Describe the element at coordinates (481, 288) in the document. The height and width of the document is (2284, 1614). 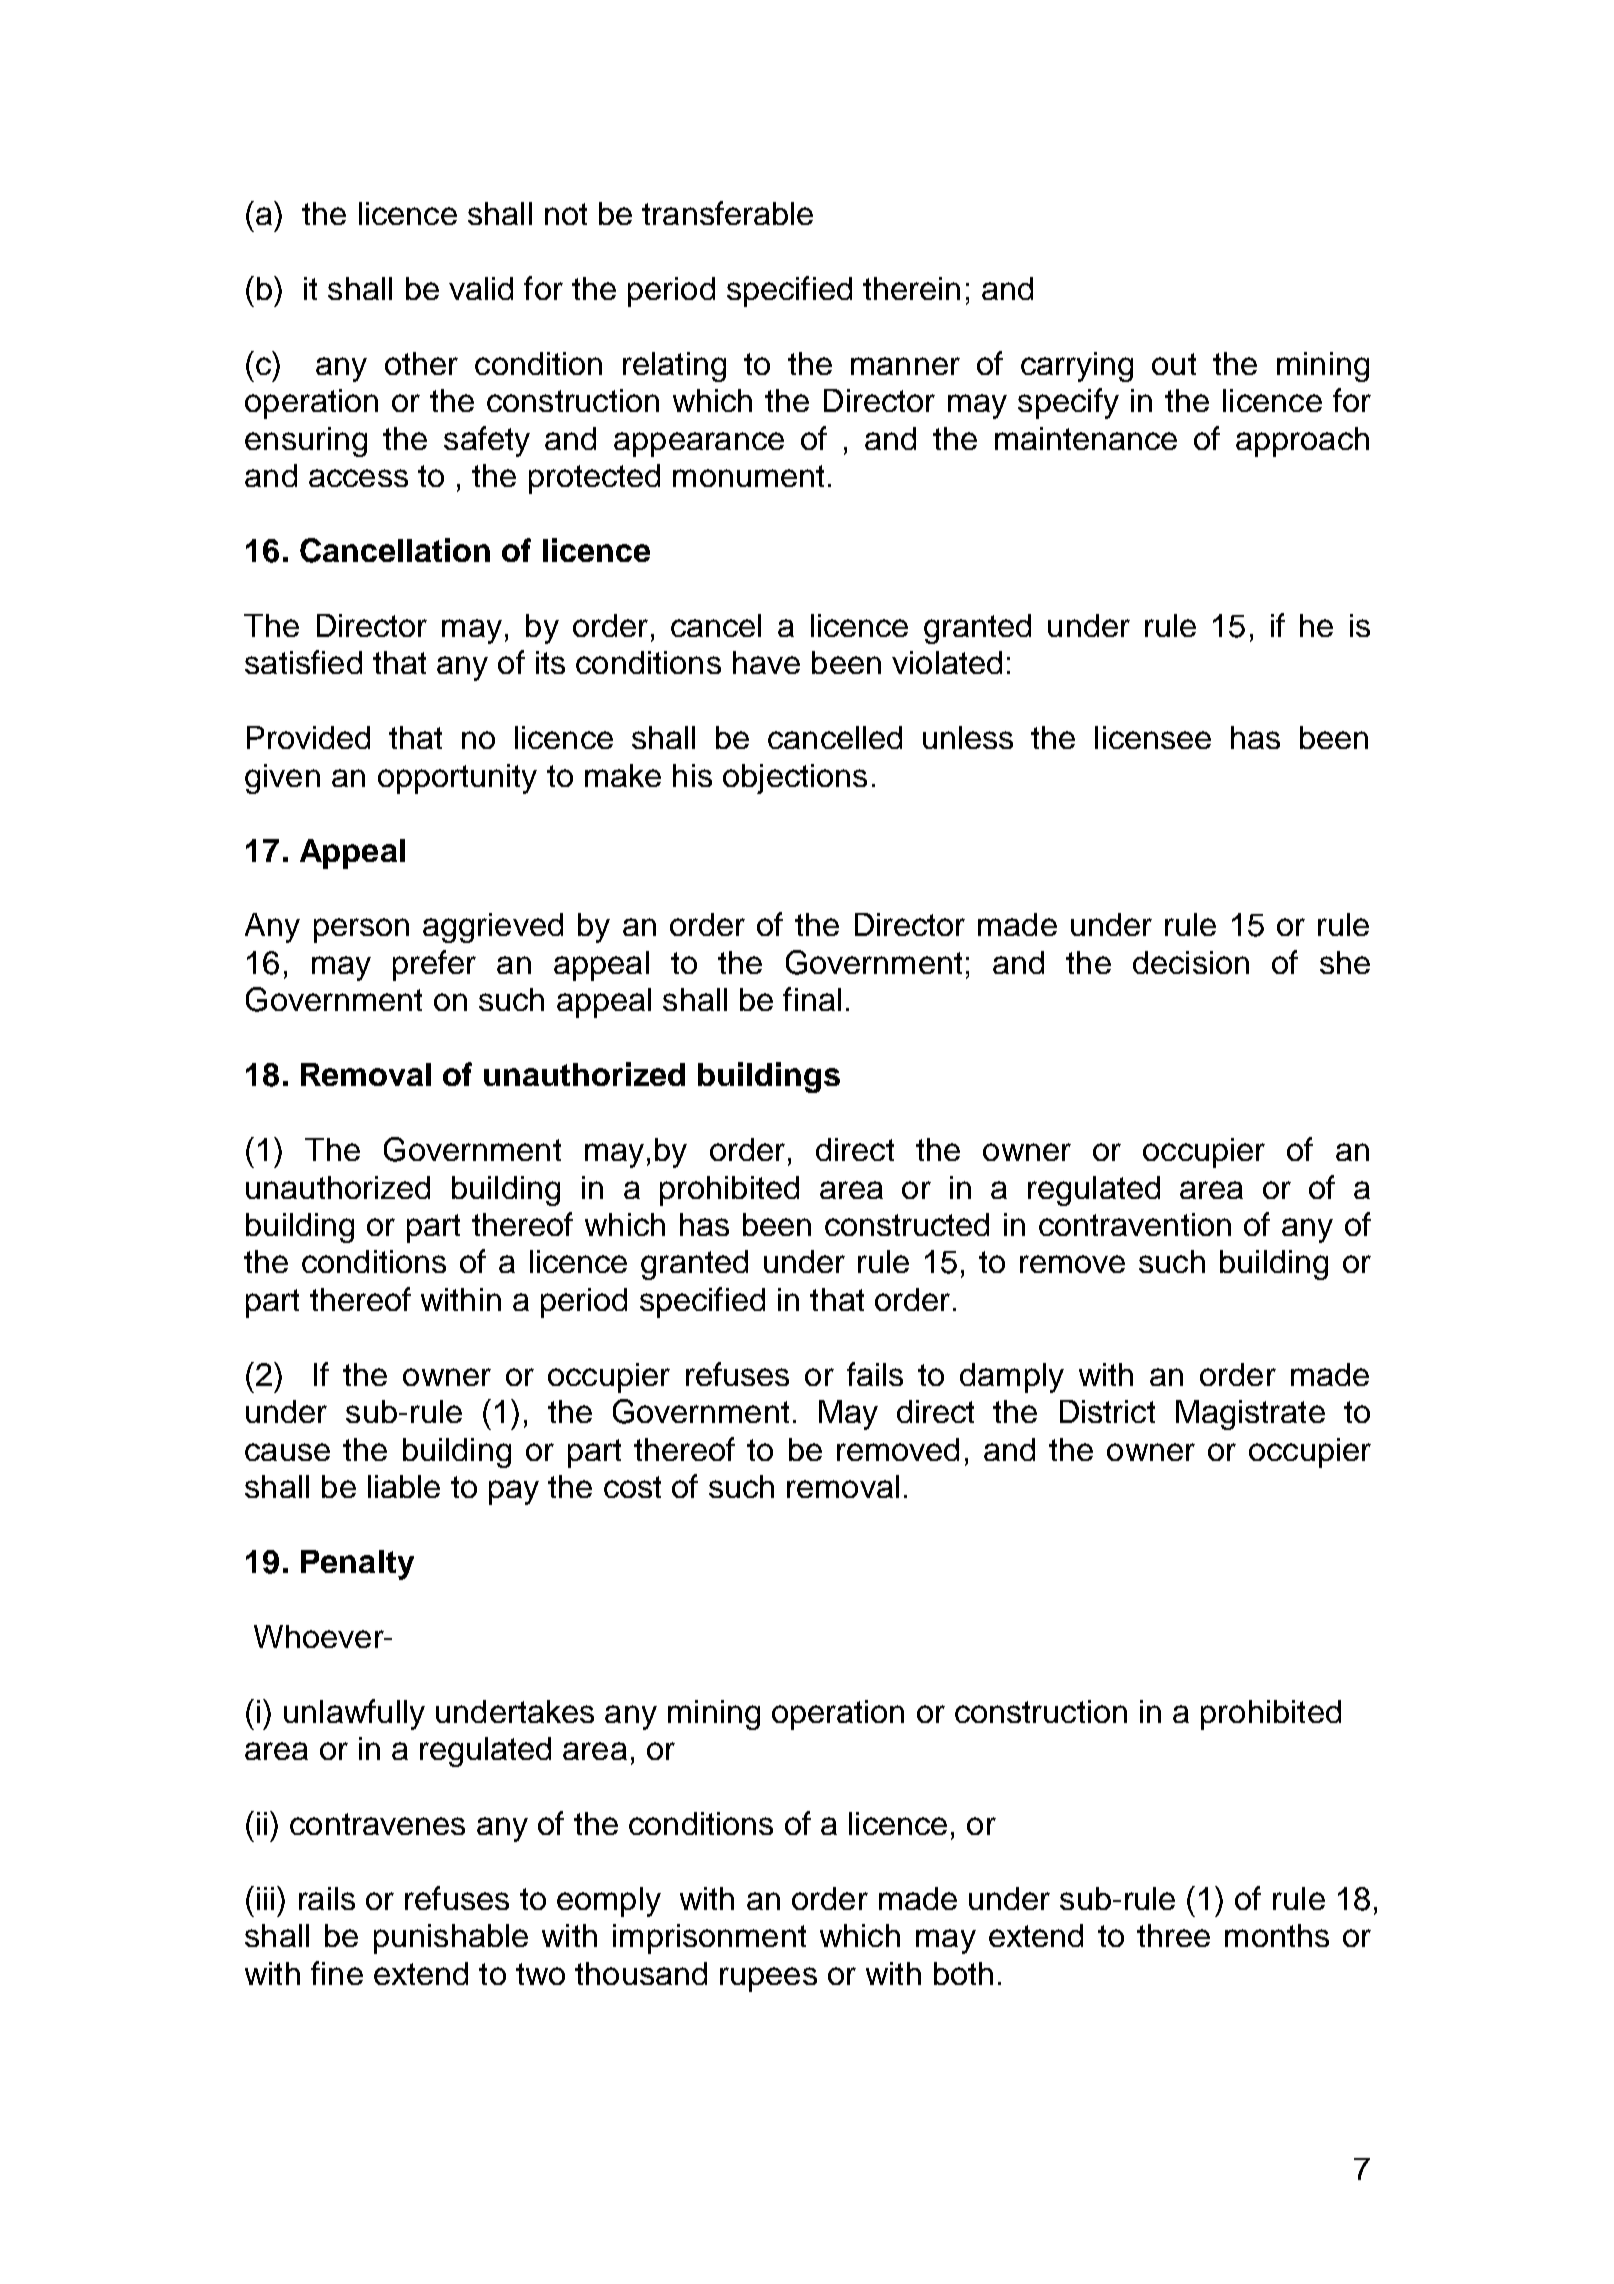
I see `valid` at that location.
